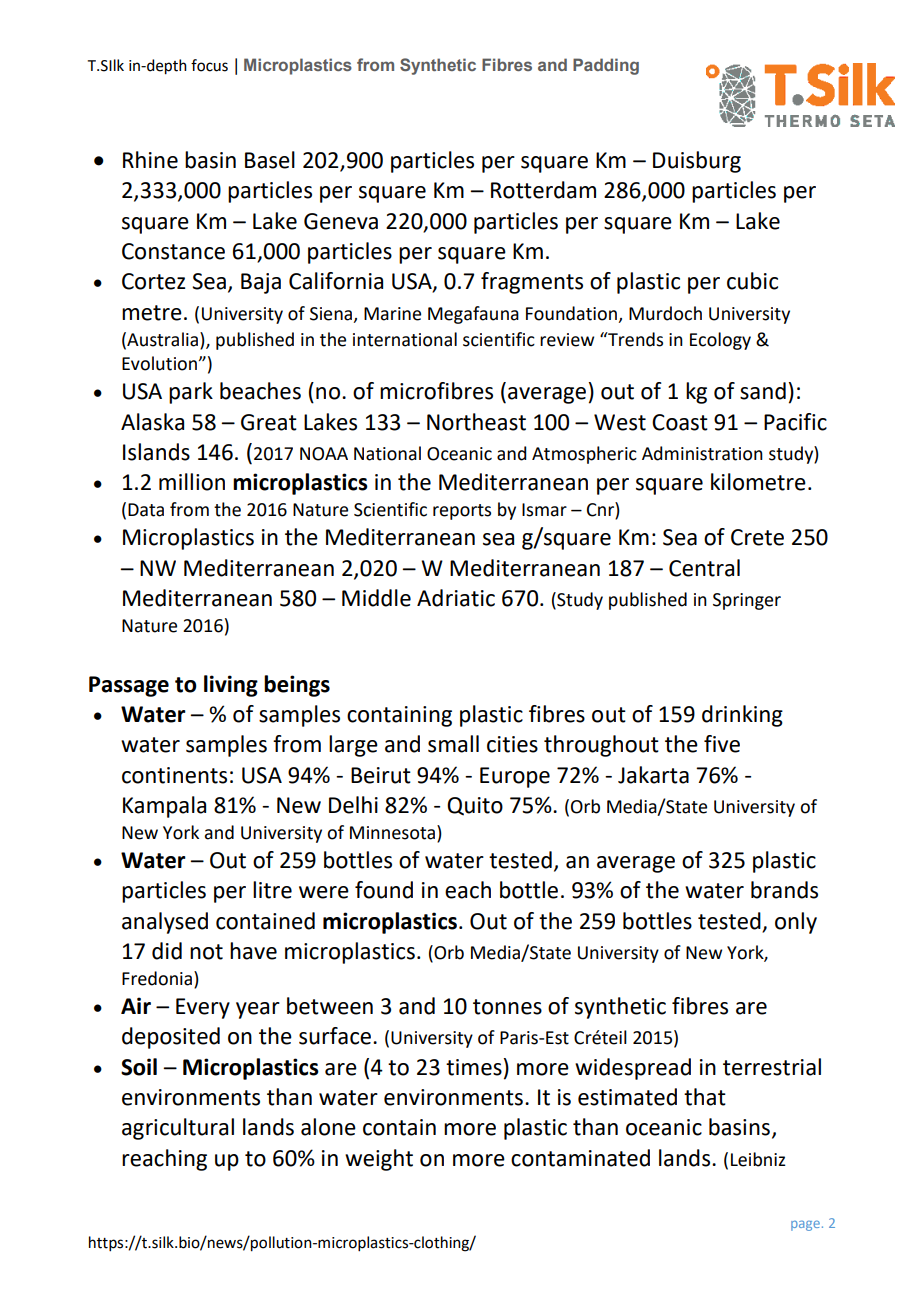 Image resolution: width=924 pixels, height=1308 pixels. Describe the element at coordinates (379, 1160) in the document. I see `weight` at that location.
